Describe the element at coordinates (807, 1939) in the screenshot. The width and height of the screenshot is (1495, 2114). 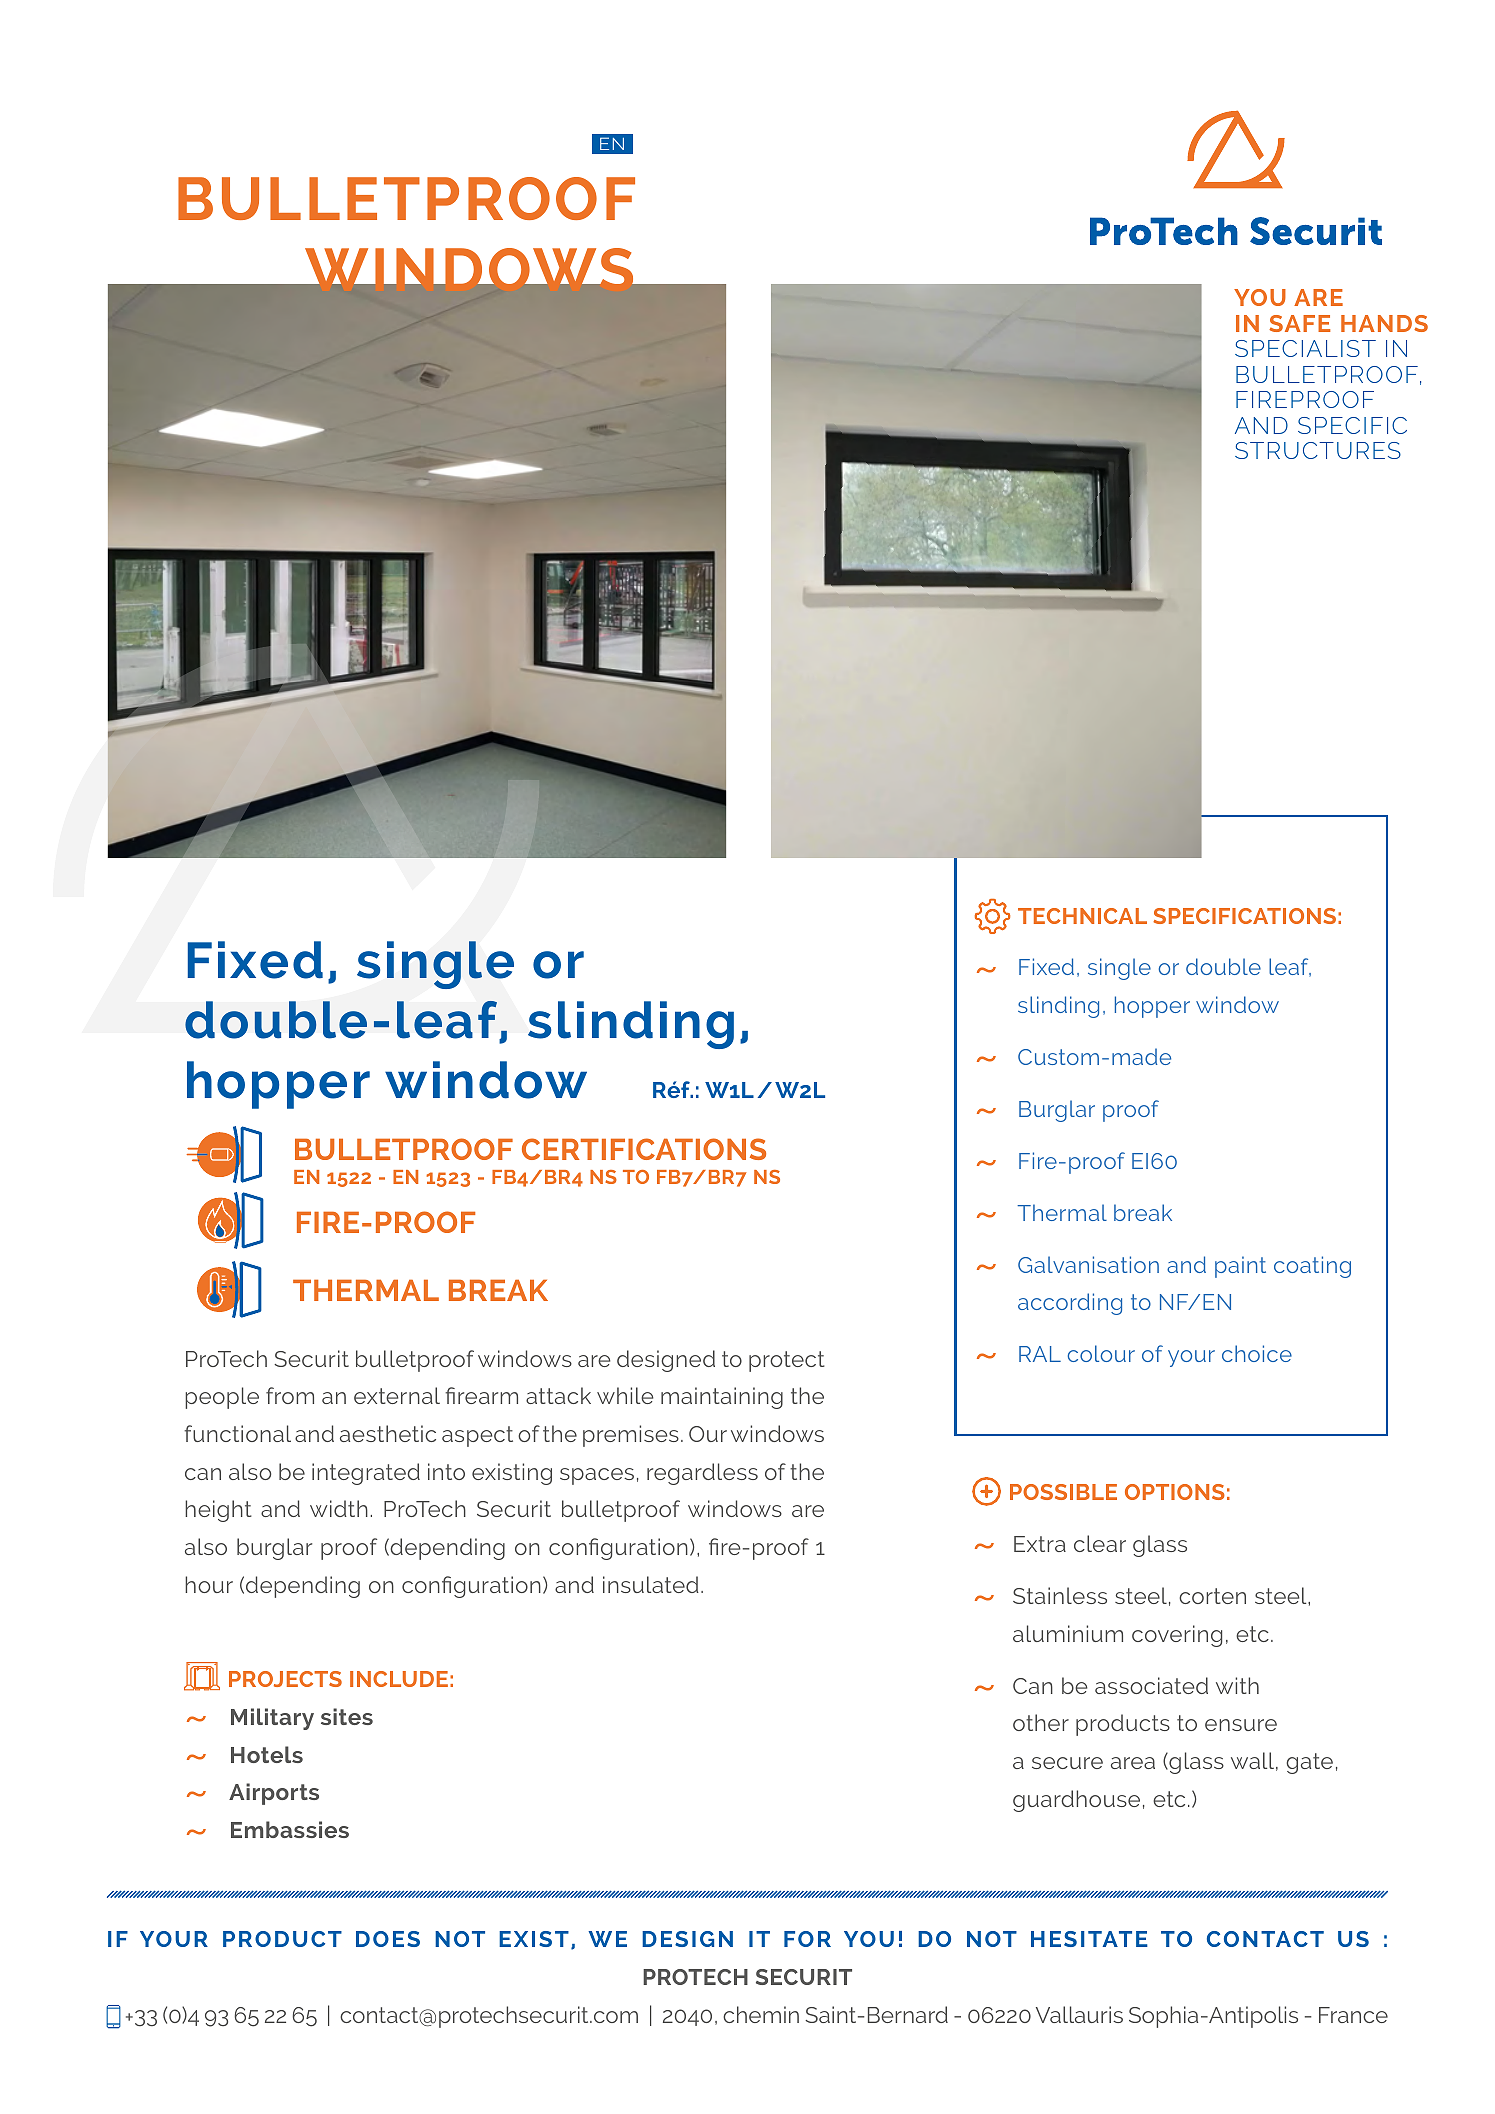
I see `FOR` at that location.
